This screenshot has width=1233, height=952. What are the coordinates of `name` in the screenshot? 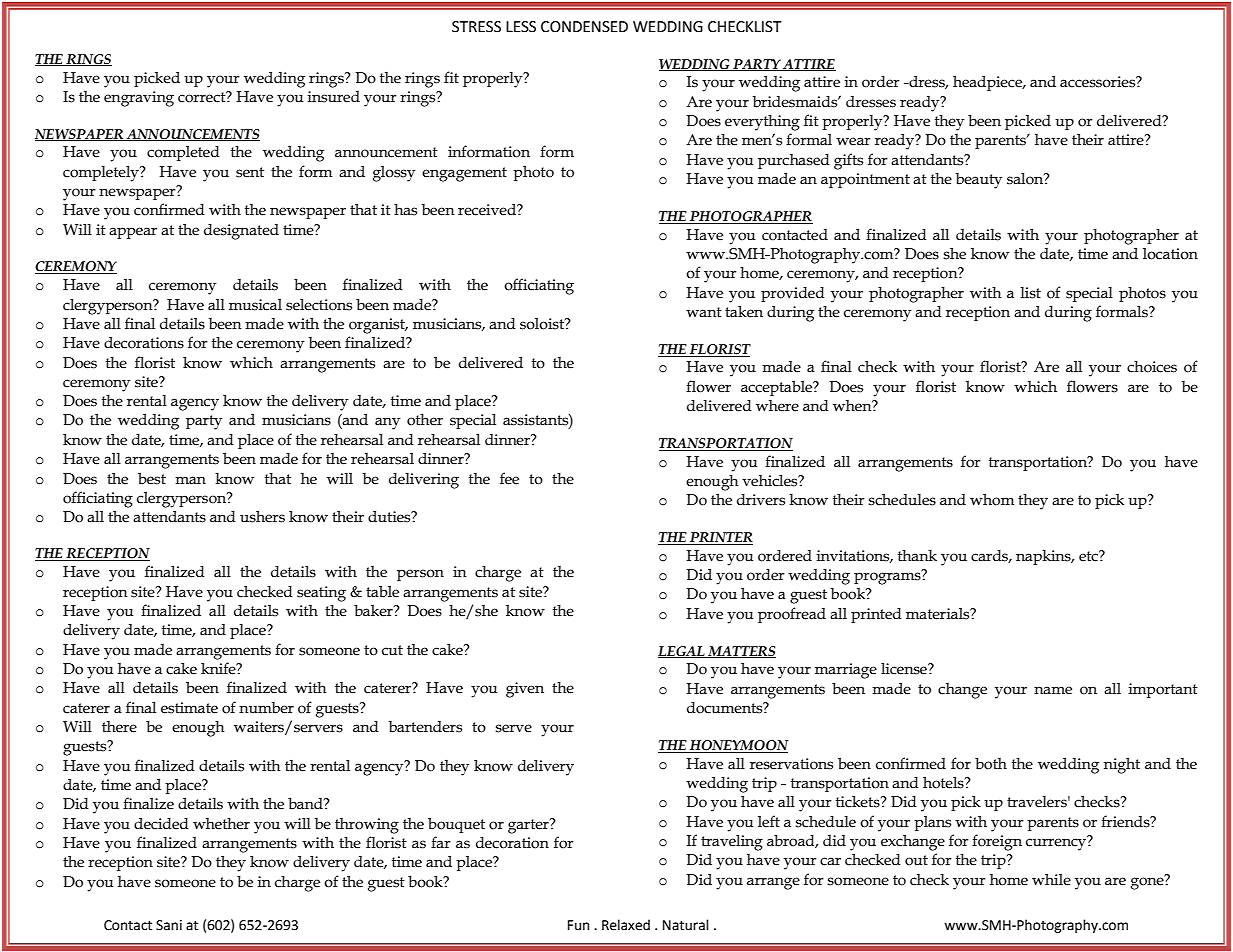 It's located at (1053, 690).
